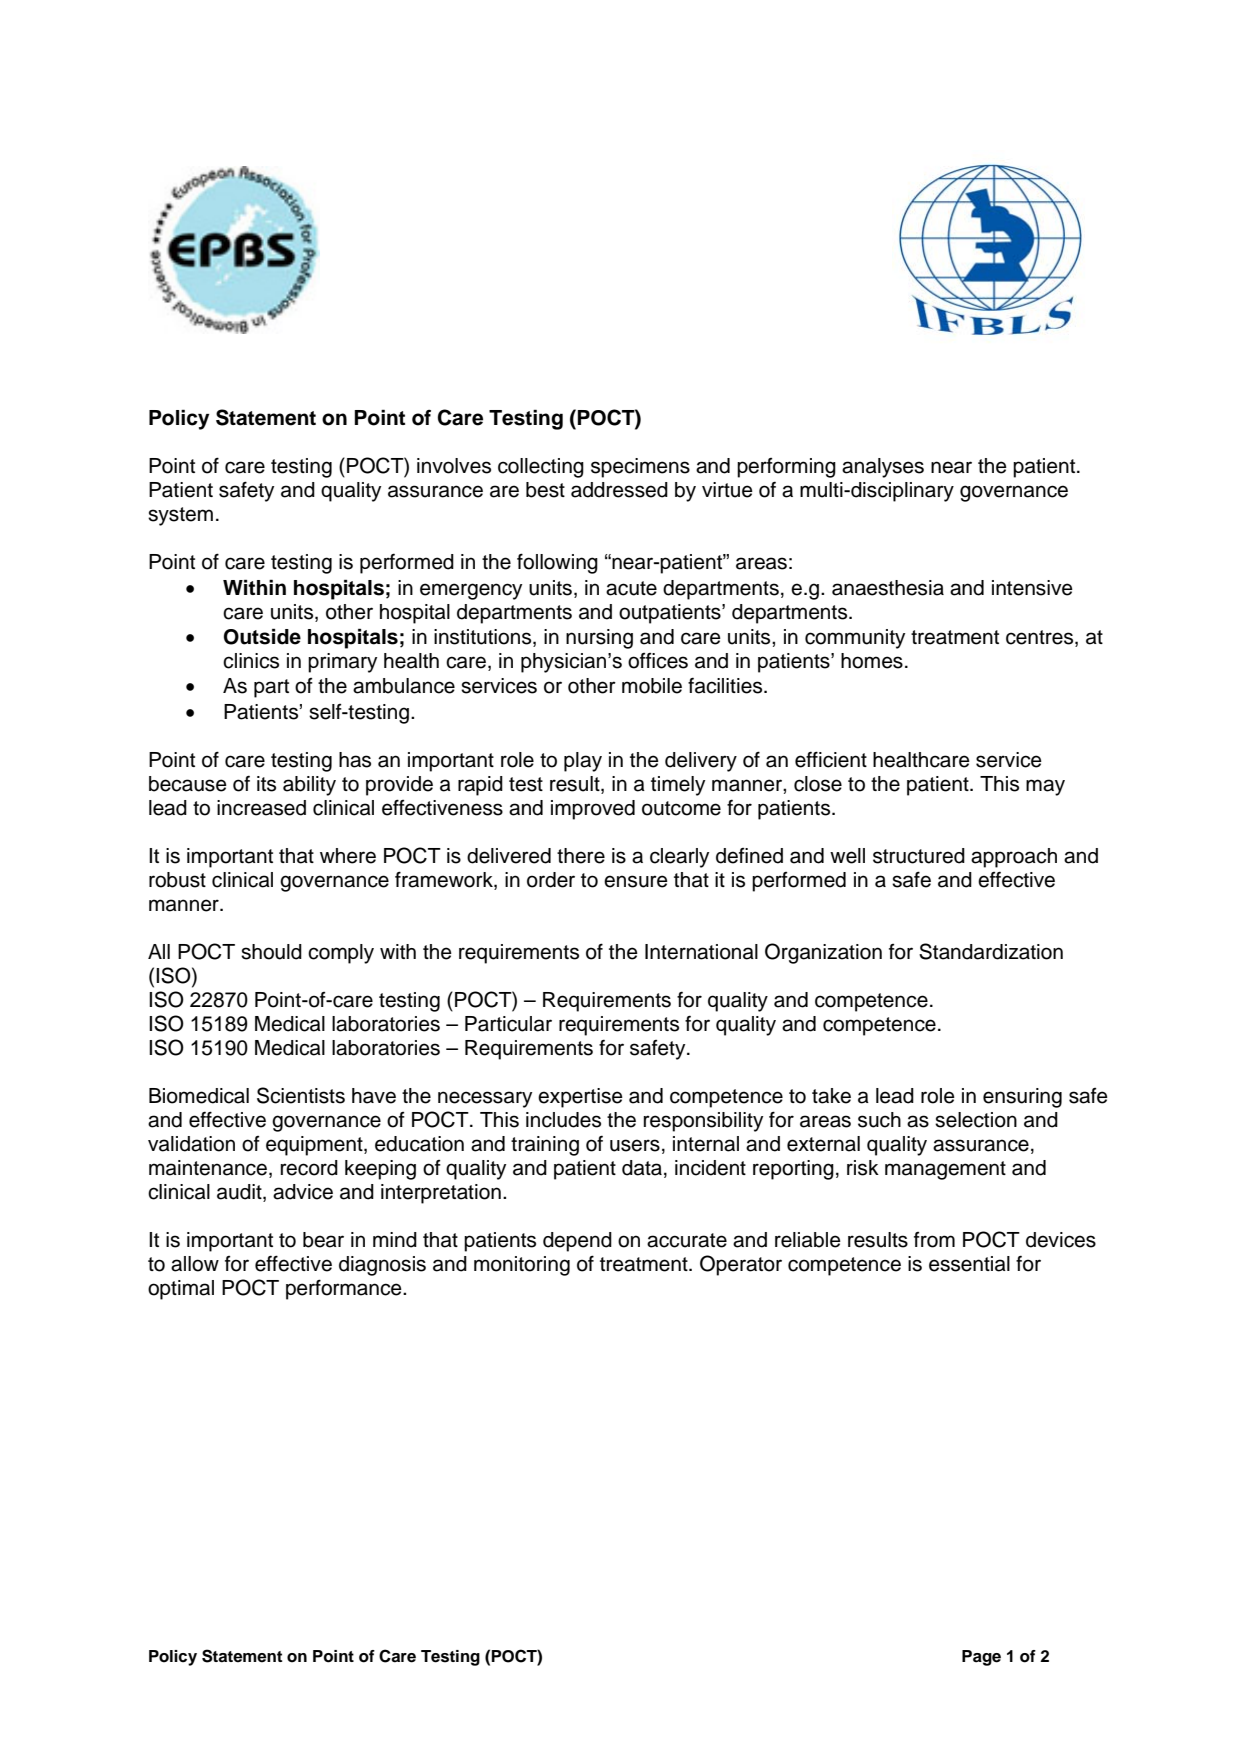 The height and width of the document is (1759, 1243). I want to click on play, so click(583, 762).
